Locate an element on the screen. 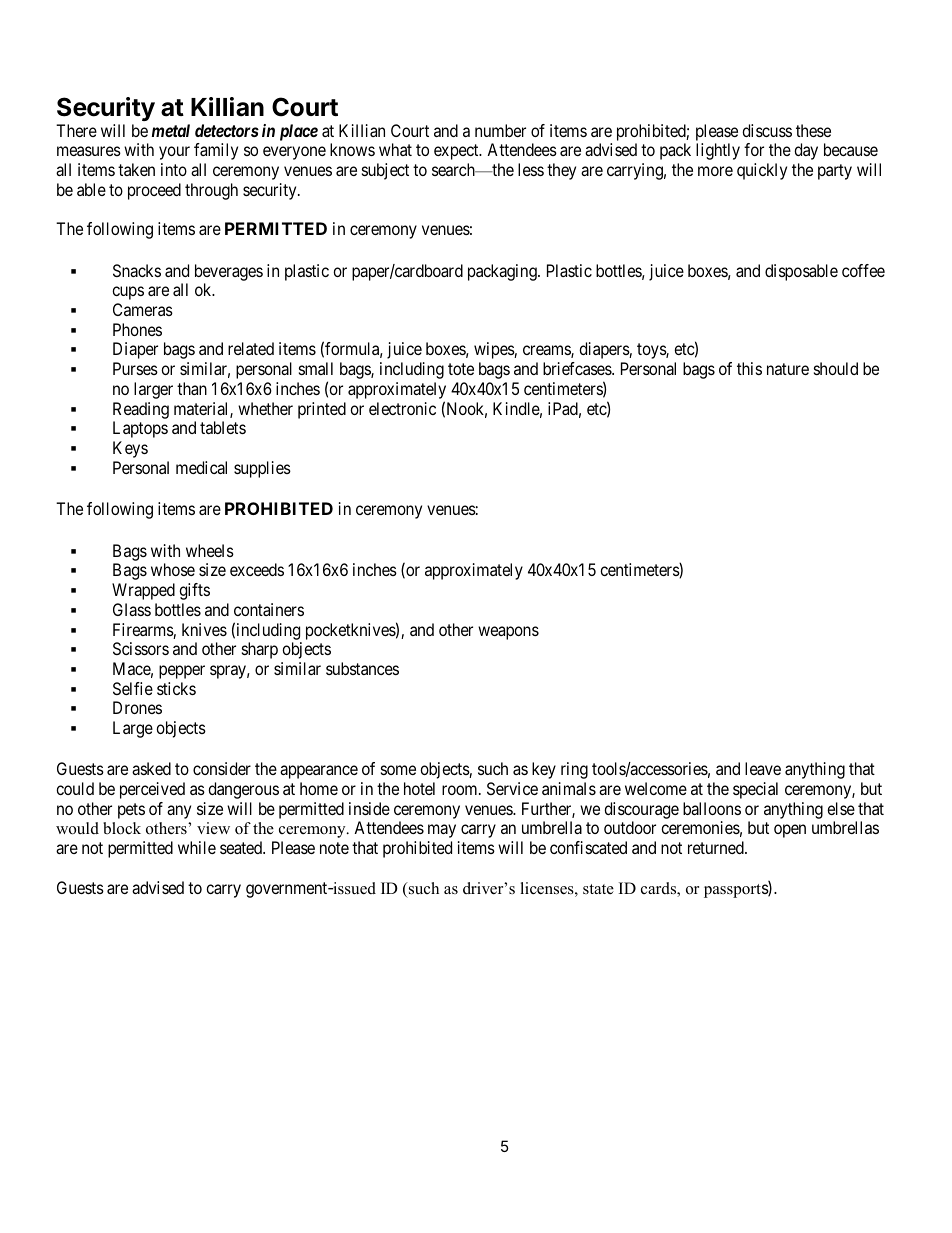 The height and width of the screenshot is (1233, 952). may is located at coordinates (442, 831).
